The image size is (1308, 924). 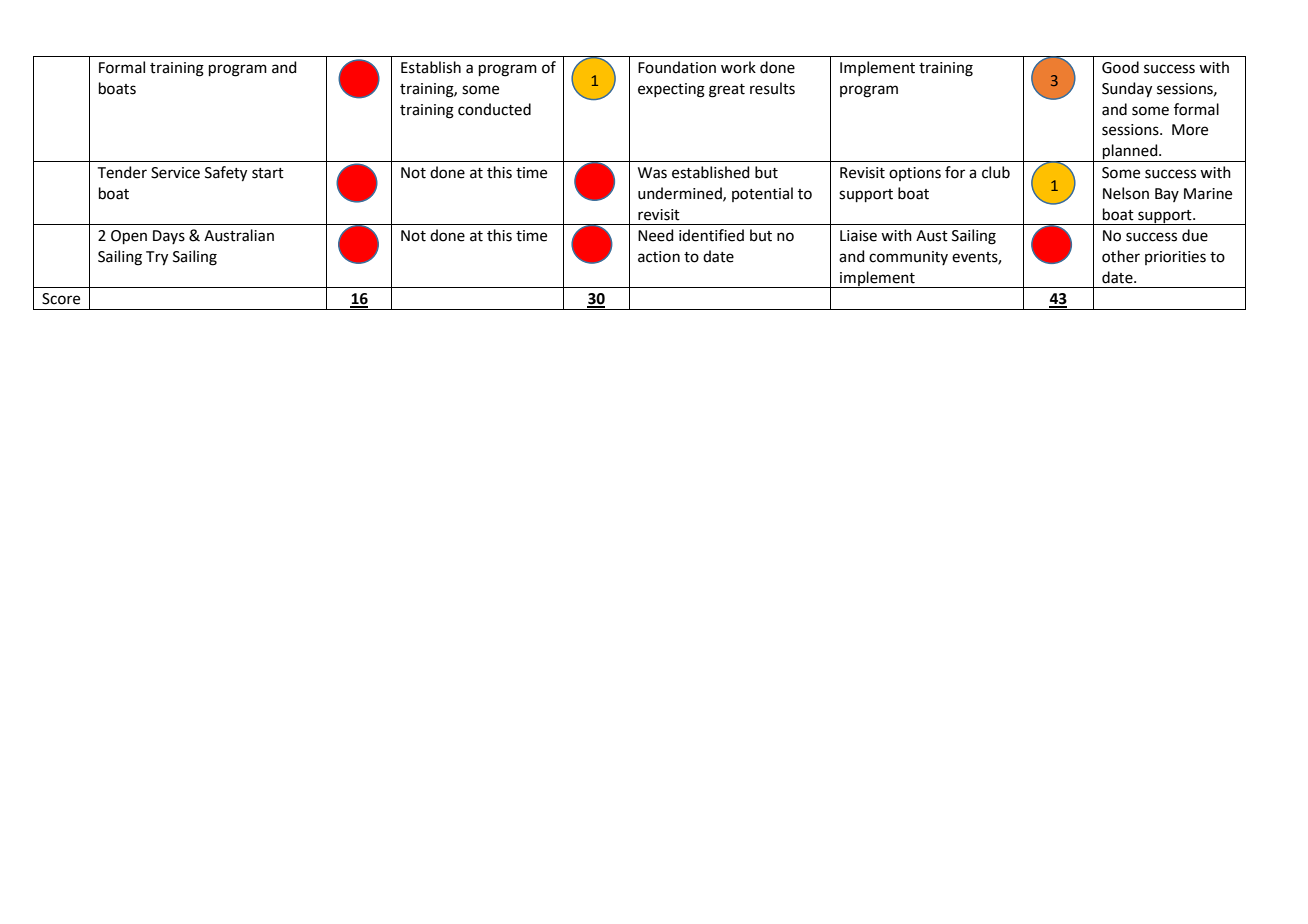 What do you see at coordinates (652, 173) in the page?
I see `Was` at bounding box center [652, 173].
